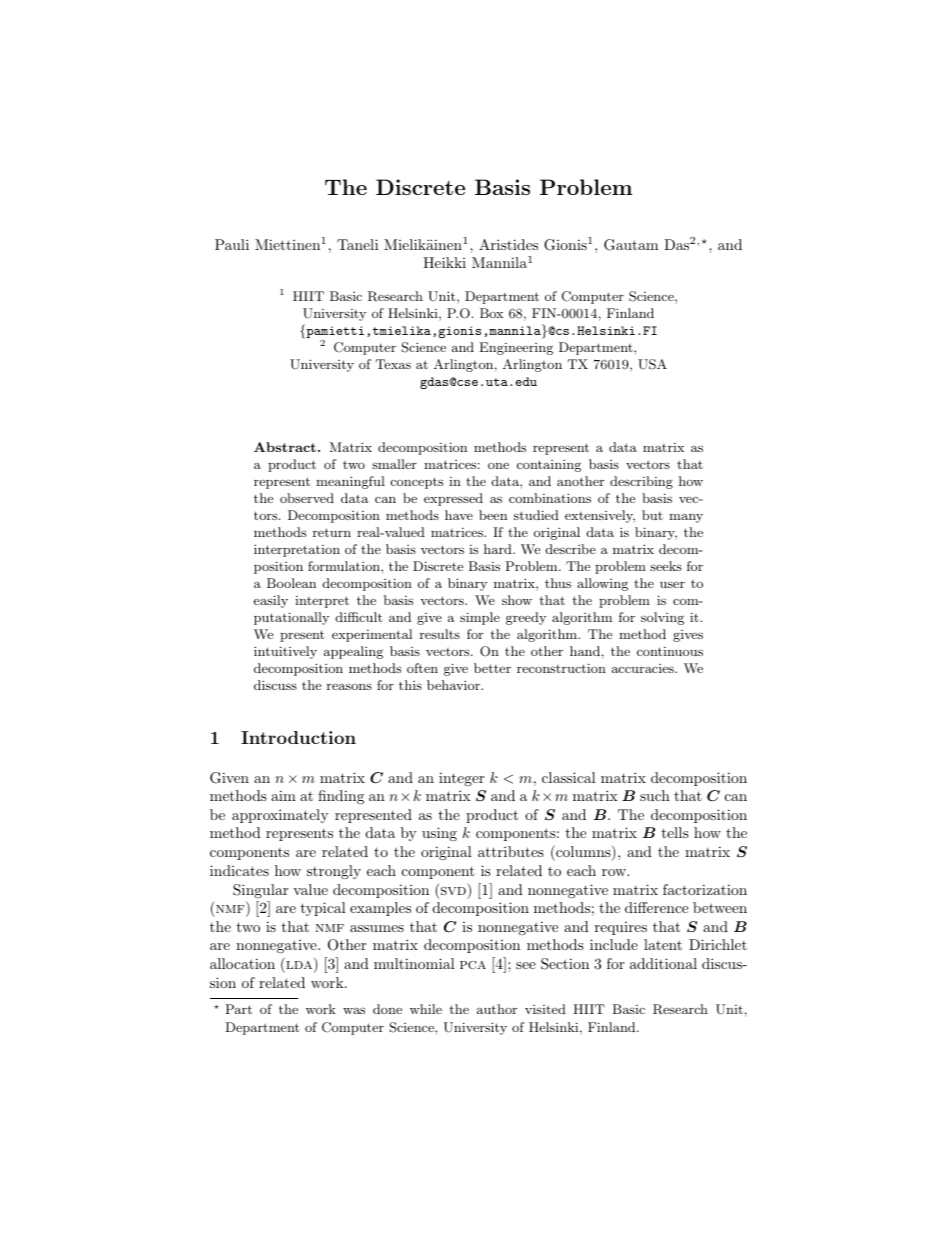 Image resolution: width=952 pixels, height=1233 pixels. I want to click on many, so click(686, 518).
